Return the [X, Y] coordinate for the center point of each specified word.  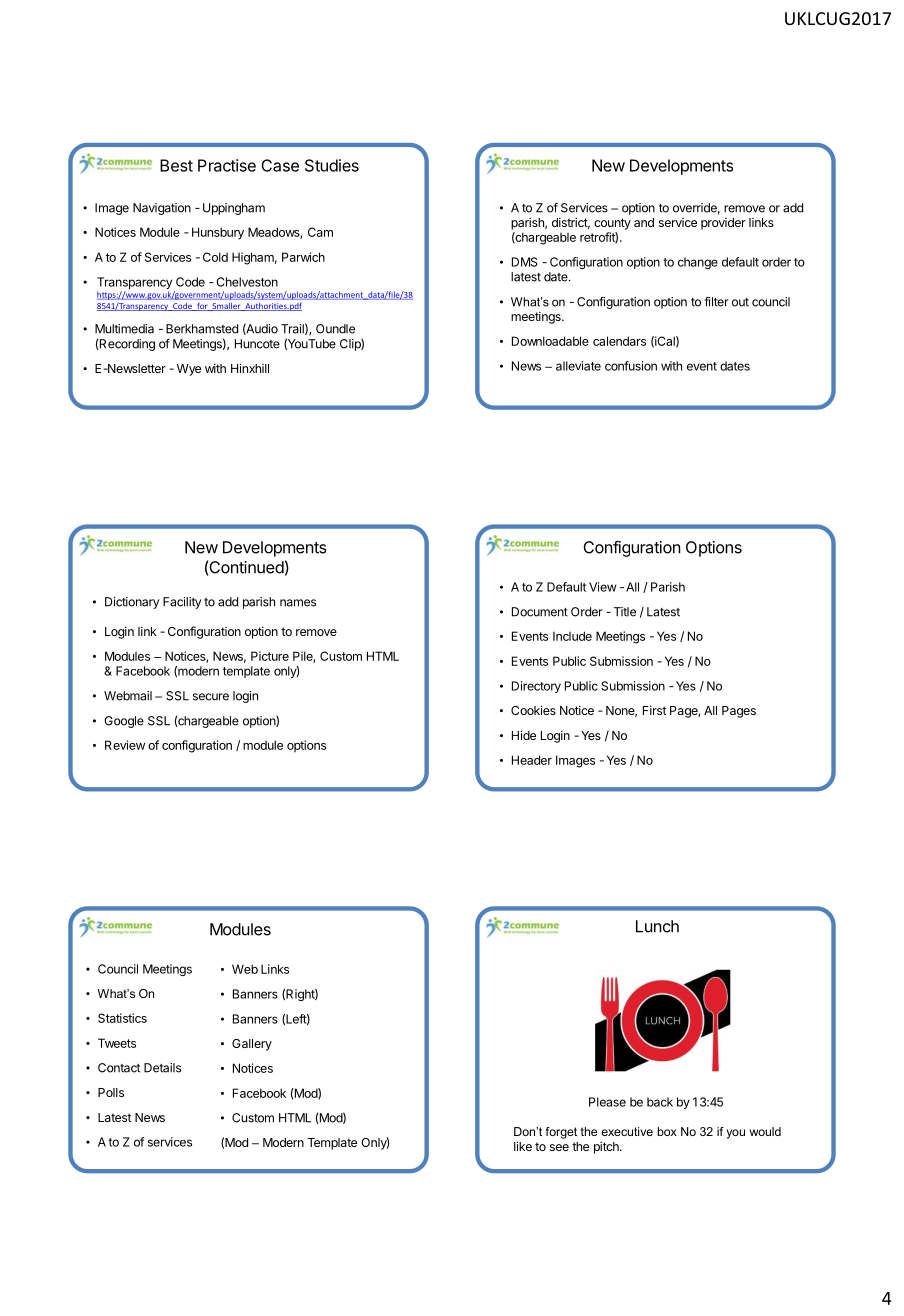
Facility [182, 603]
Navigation [162, 209]
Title [625, 612]
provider [723, 224]
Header [532, 760]
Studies [332, 165]
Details [162, 1068]
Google [124, 722]
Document [540, 612]
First [655, 710]
